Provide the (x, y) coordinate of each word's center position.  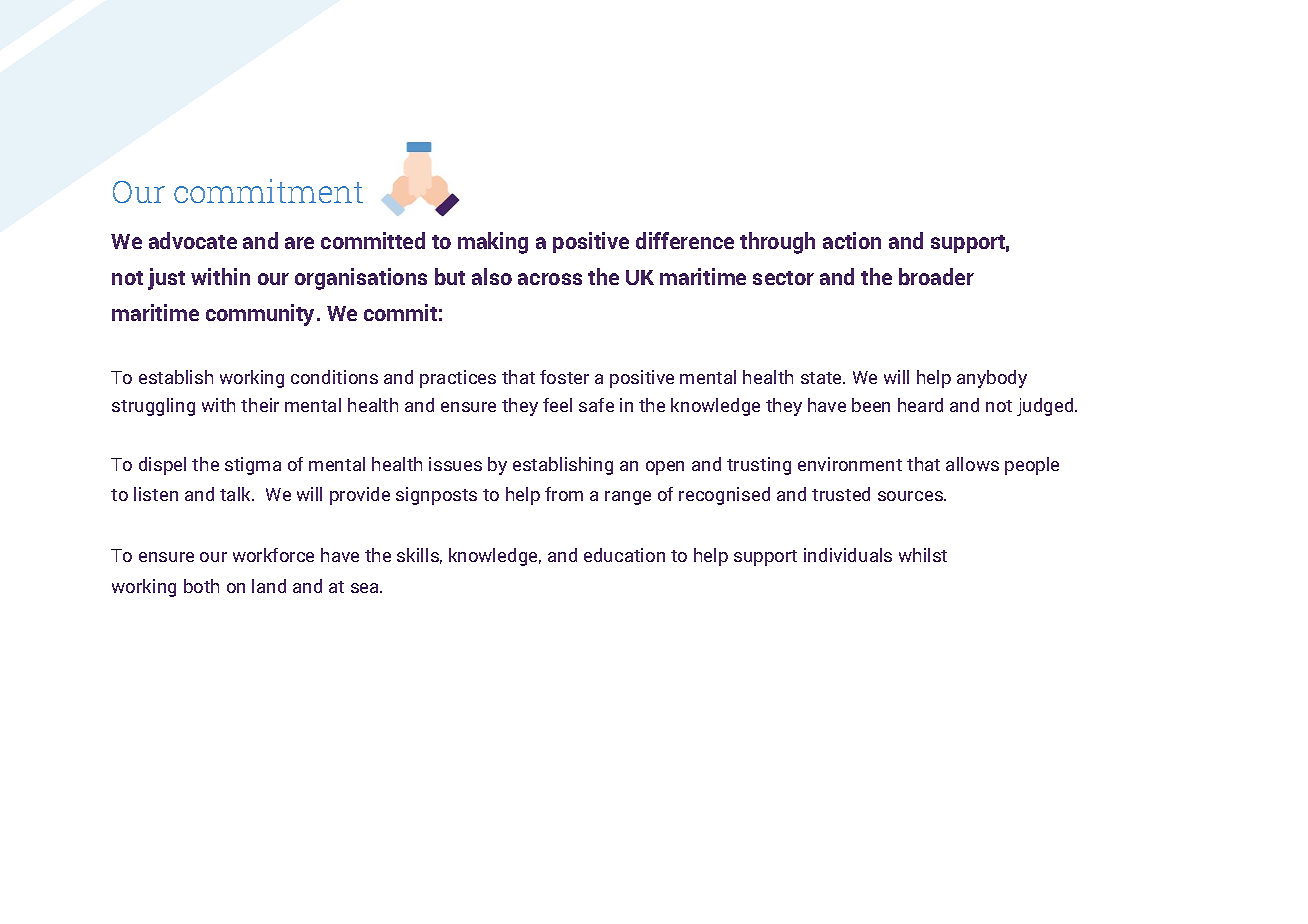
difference (685, 240)
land (269, 586)
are (299, 243)
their (260, 405)
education (624, 555)
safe (596, 405)
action (852, 240)
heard (920, 405)
